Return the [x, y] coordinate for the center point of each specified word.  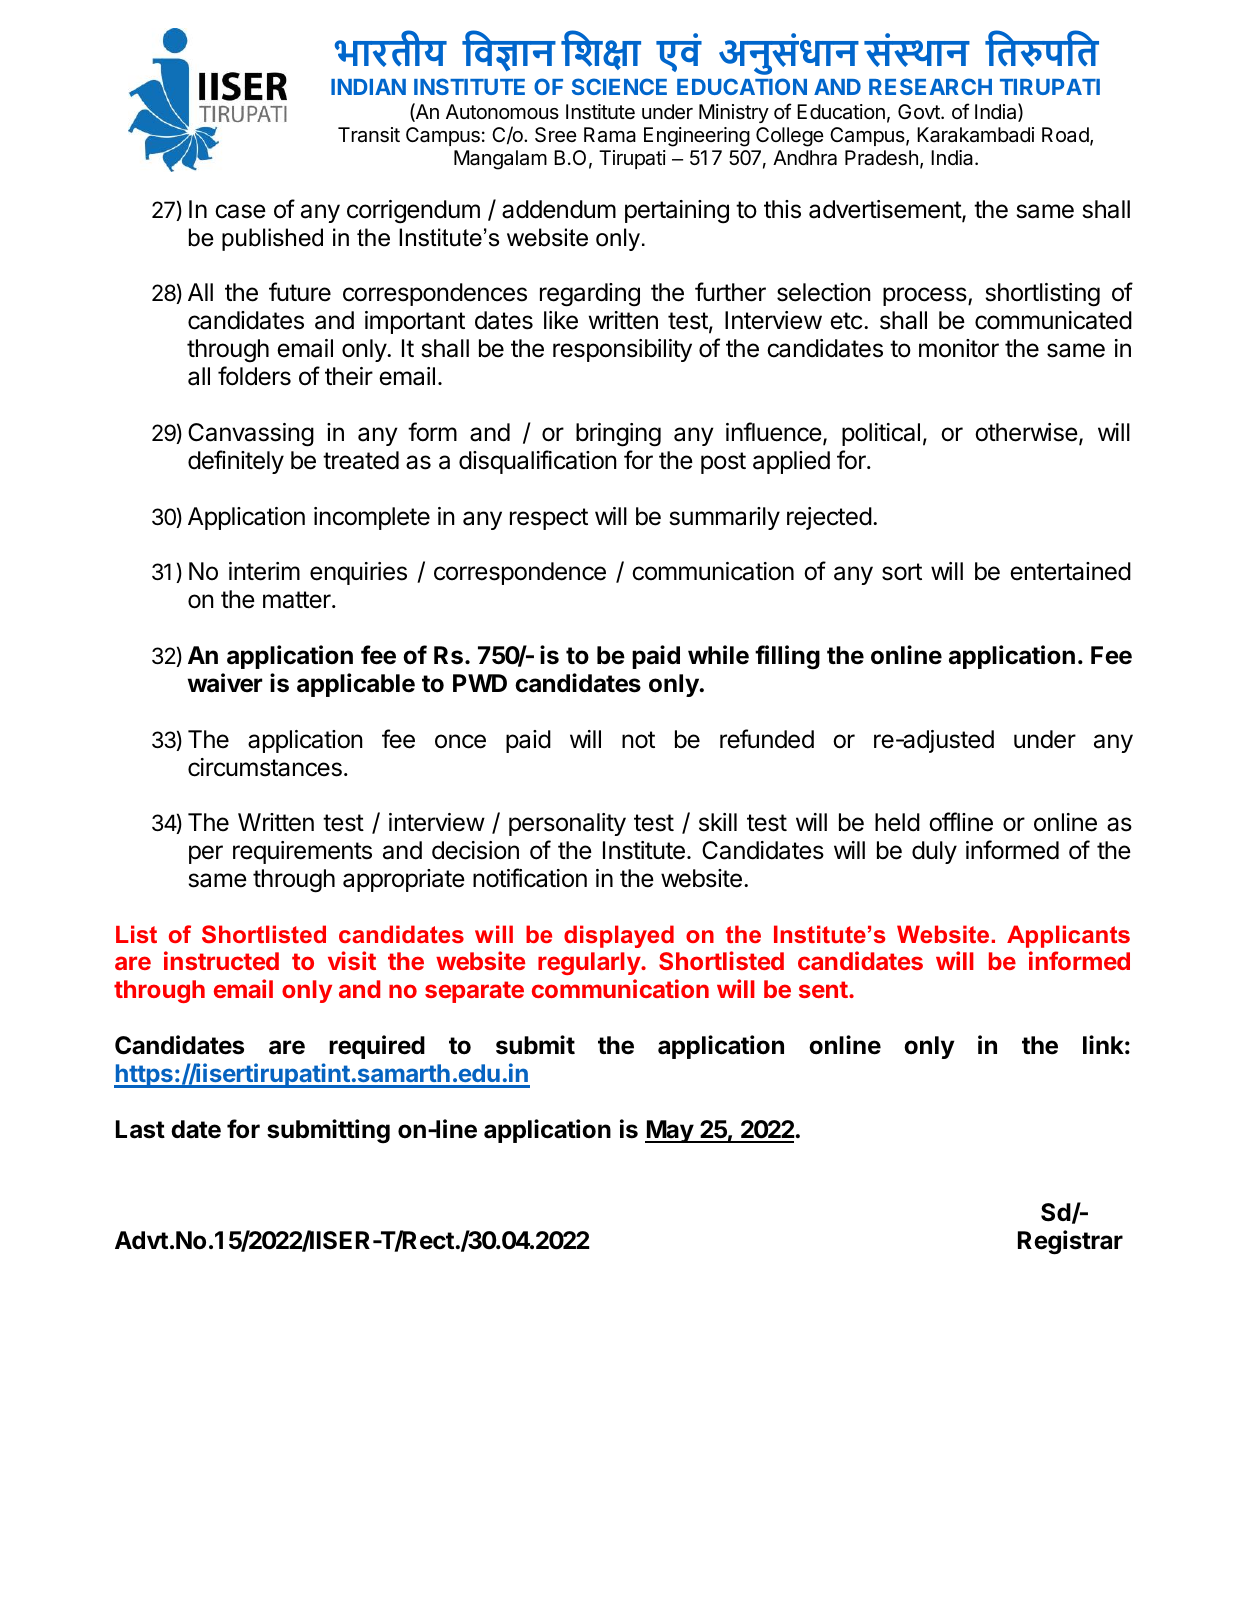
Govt [920, 111]
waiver [225, 683]
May [670, 1131]
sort [902, 572]
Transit [369, 135]
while [718, 655]
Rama [610, 135]
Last [140, 1129]
